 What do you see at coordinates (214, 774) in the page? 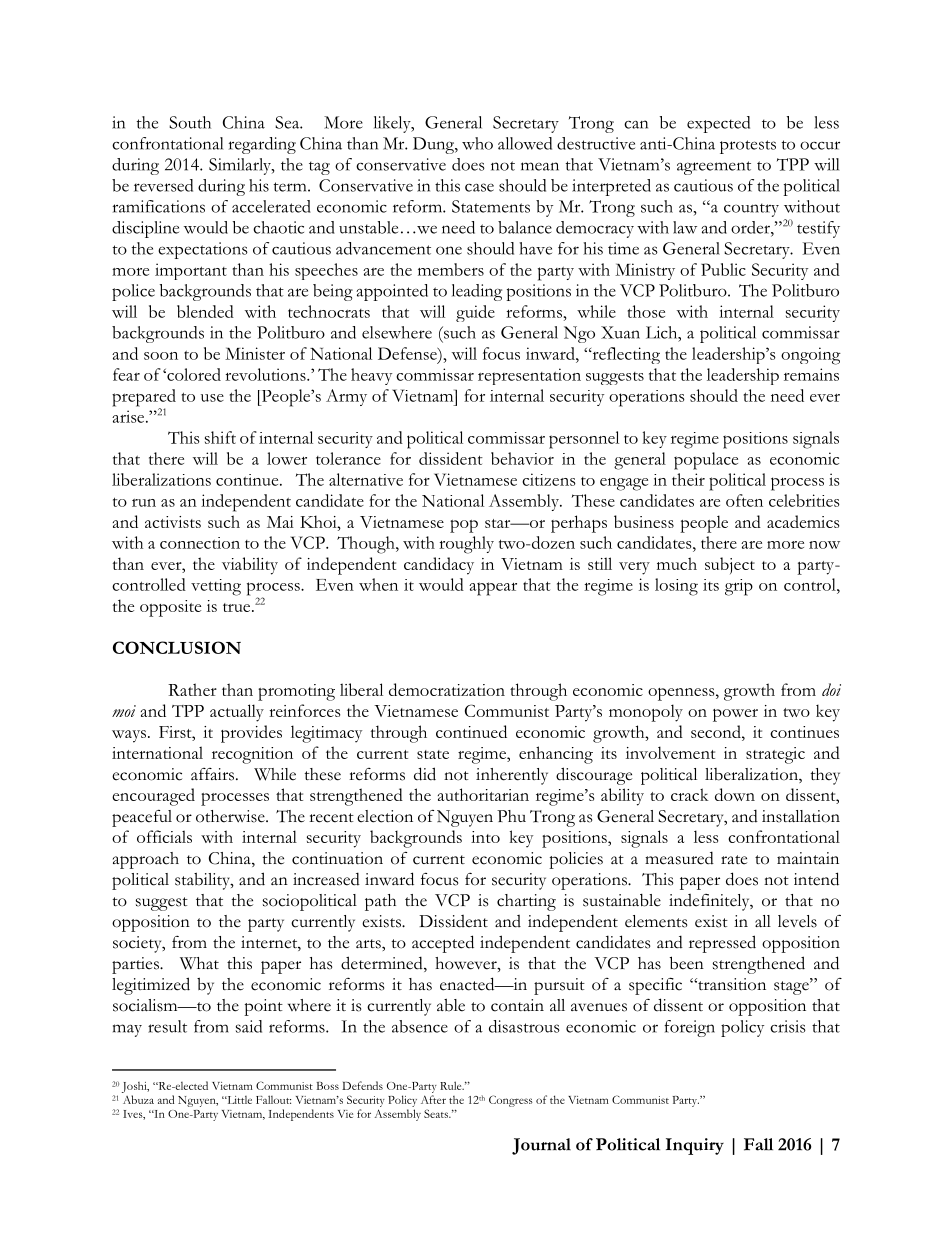
I see `affairs` at bounding box center [214, 774].
